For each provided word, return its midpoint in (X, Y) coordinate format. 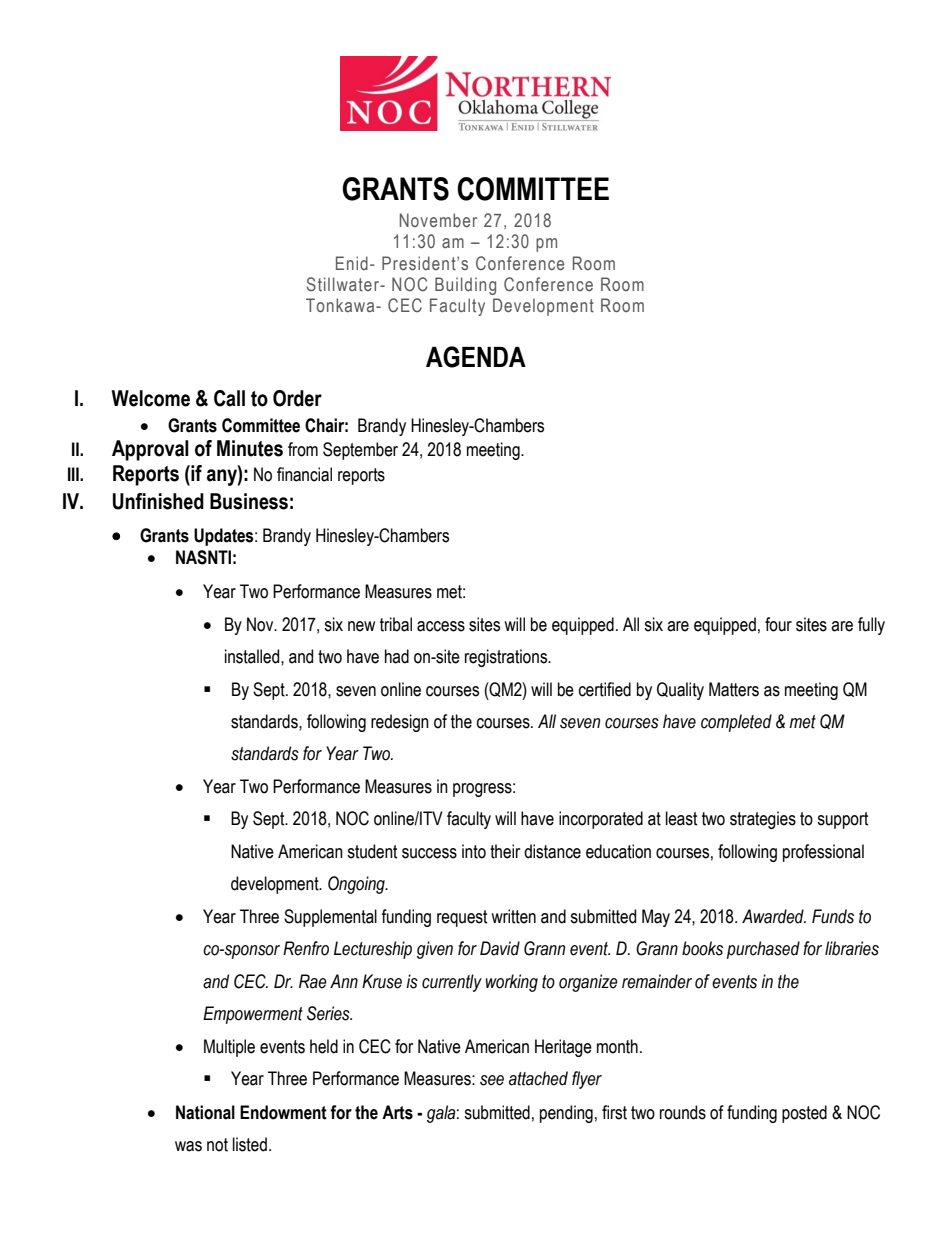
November (438, 220)
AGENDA (476, 357)
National (205, 1112)
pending (566, 1114)
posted (804, 1114)
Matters (734, 689)
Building (465, 286)
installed (253, 656)
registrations (507, 658)
